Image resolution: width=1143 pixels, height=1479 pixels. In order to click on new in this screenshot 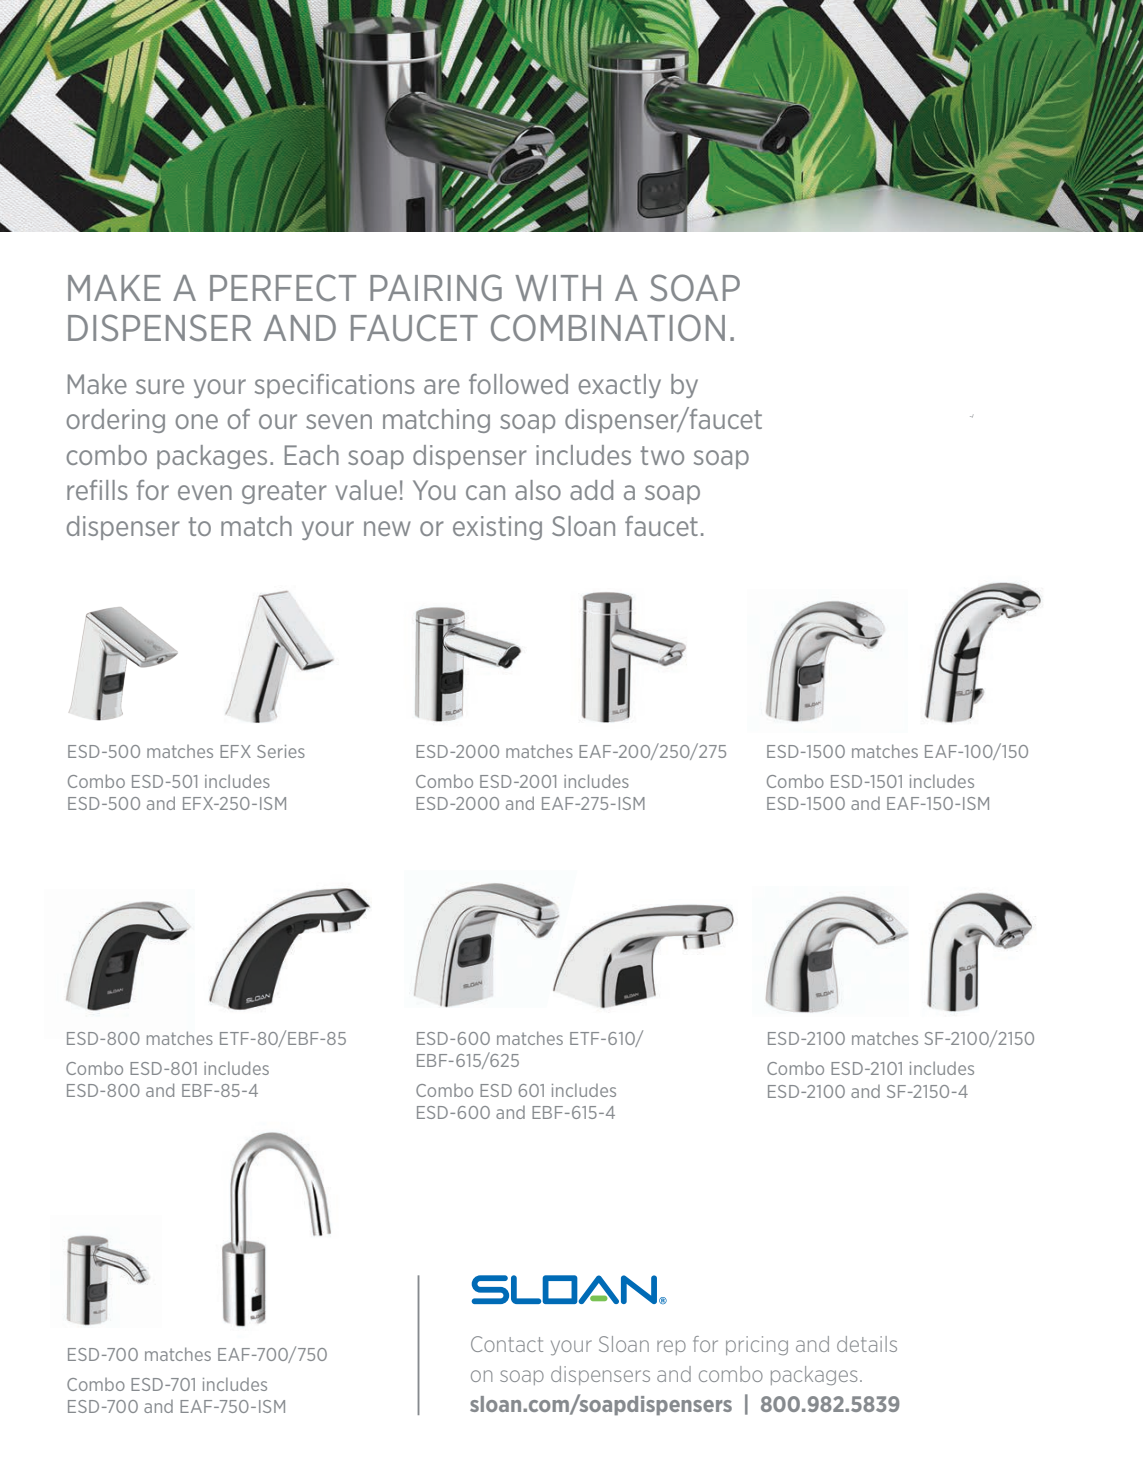, I will do `click(387, 528)`.
